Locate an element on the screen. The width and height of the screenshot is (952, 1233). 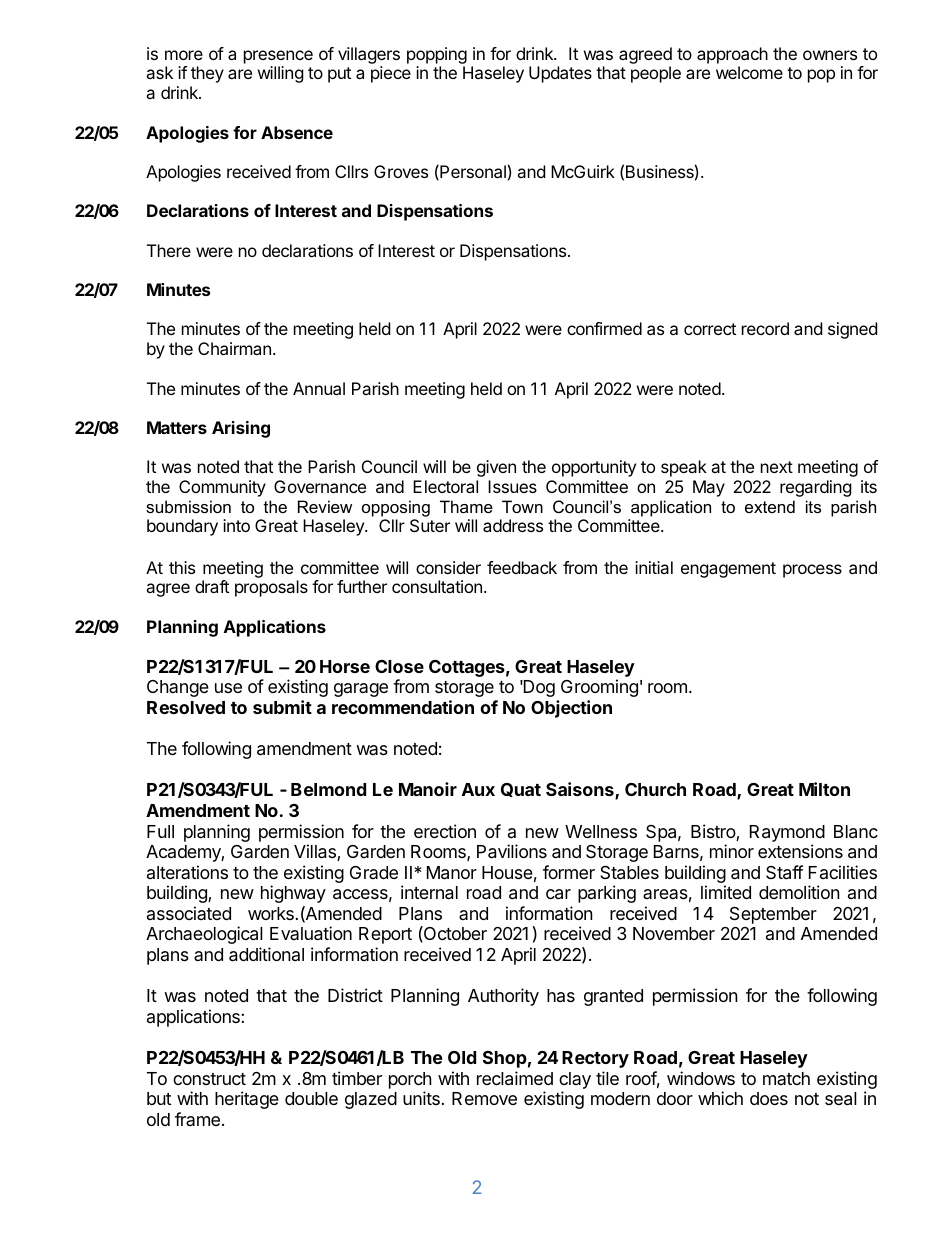
confirmed is located at coordinates (604, 328).
